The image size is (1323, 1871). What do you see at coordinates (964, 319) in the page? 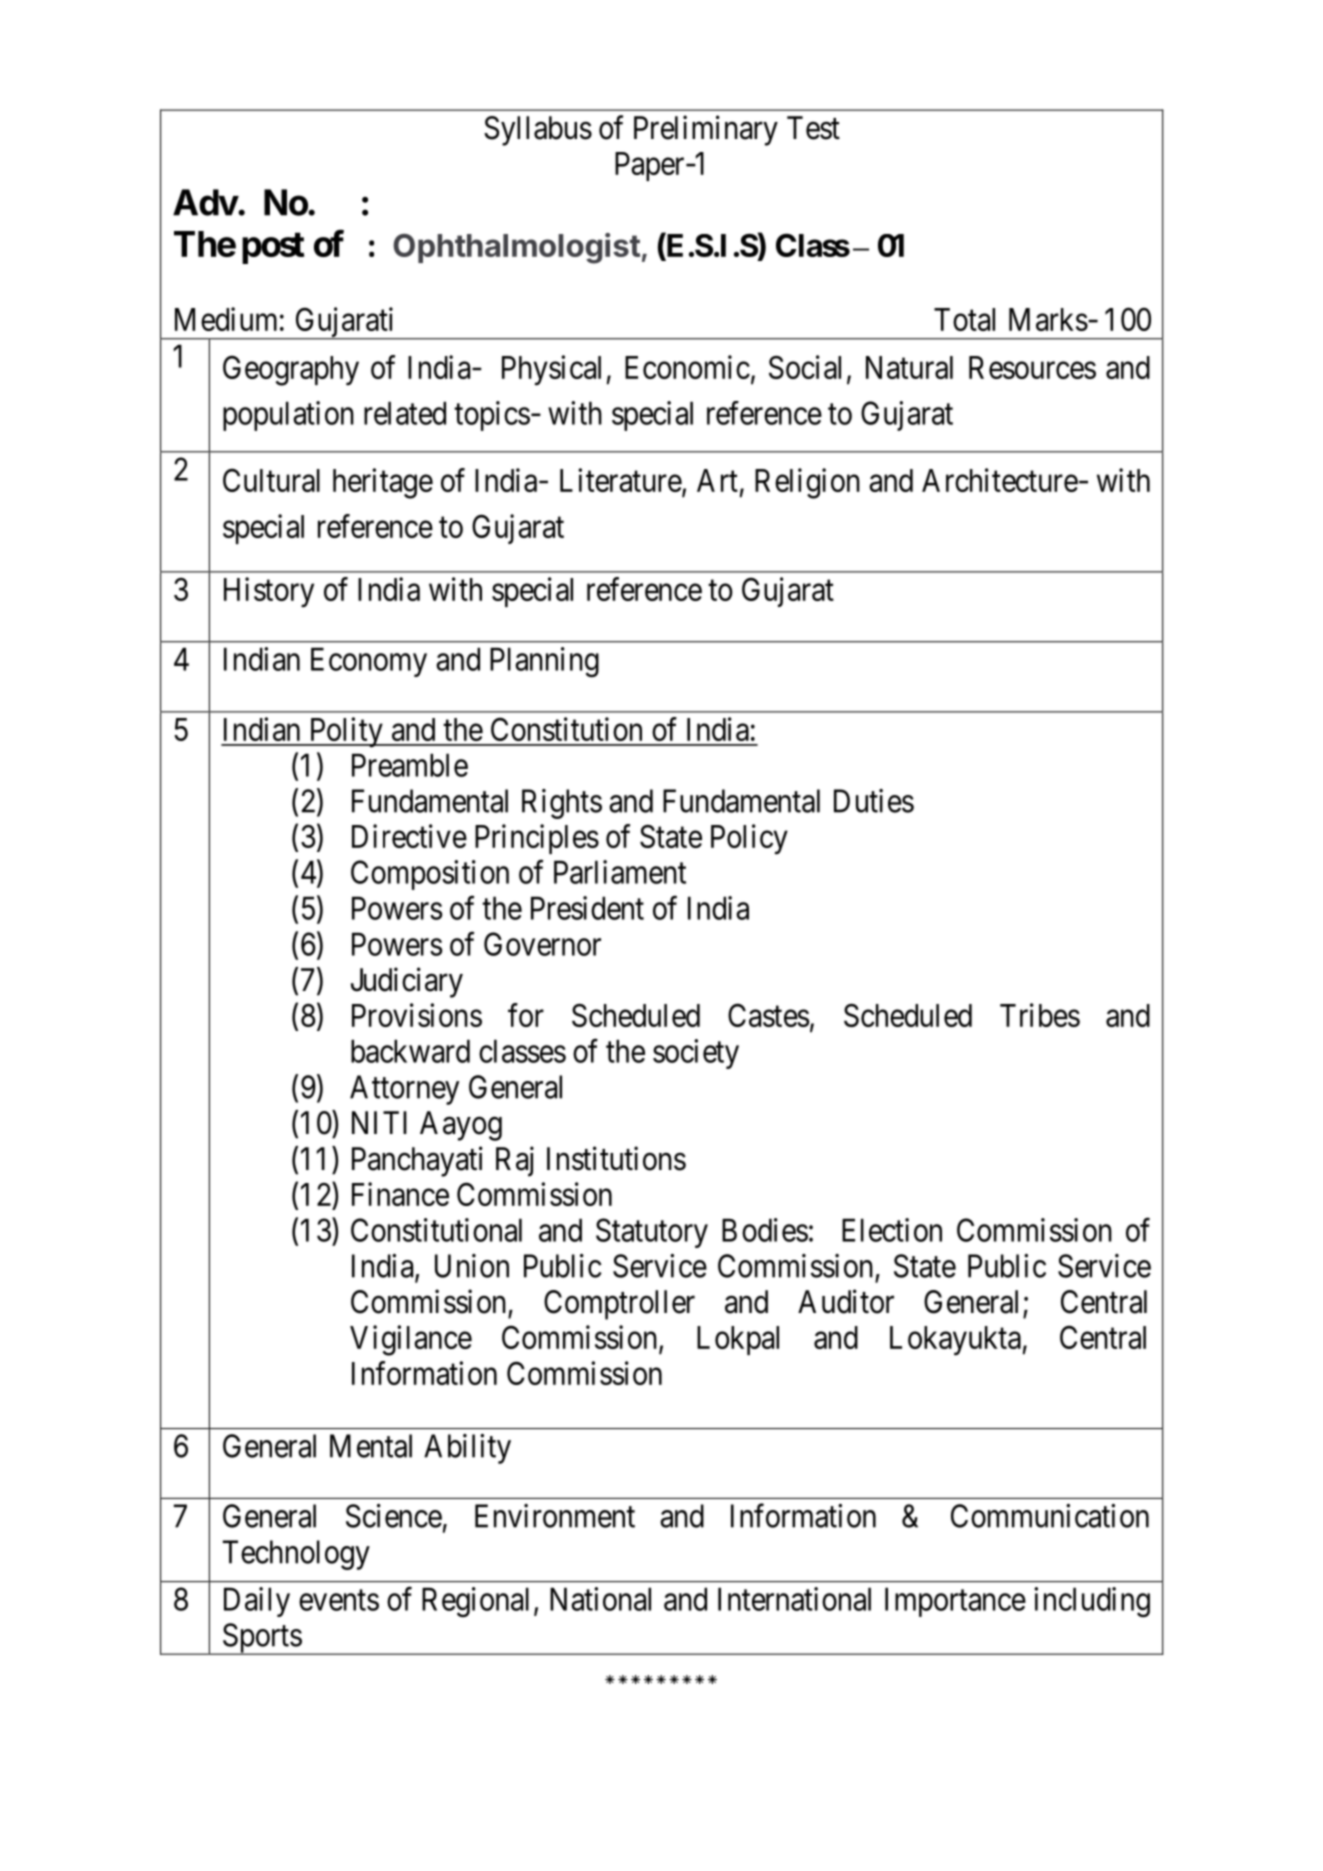
I see `Total` at bounding box center [964, 319].
